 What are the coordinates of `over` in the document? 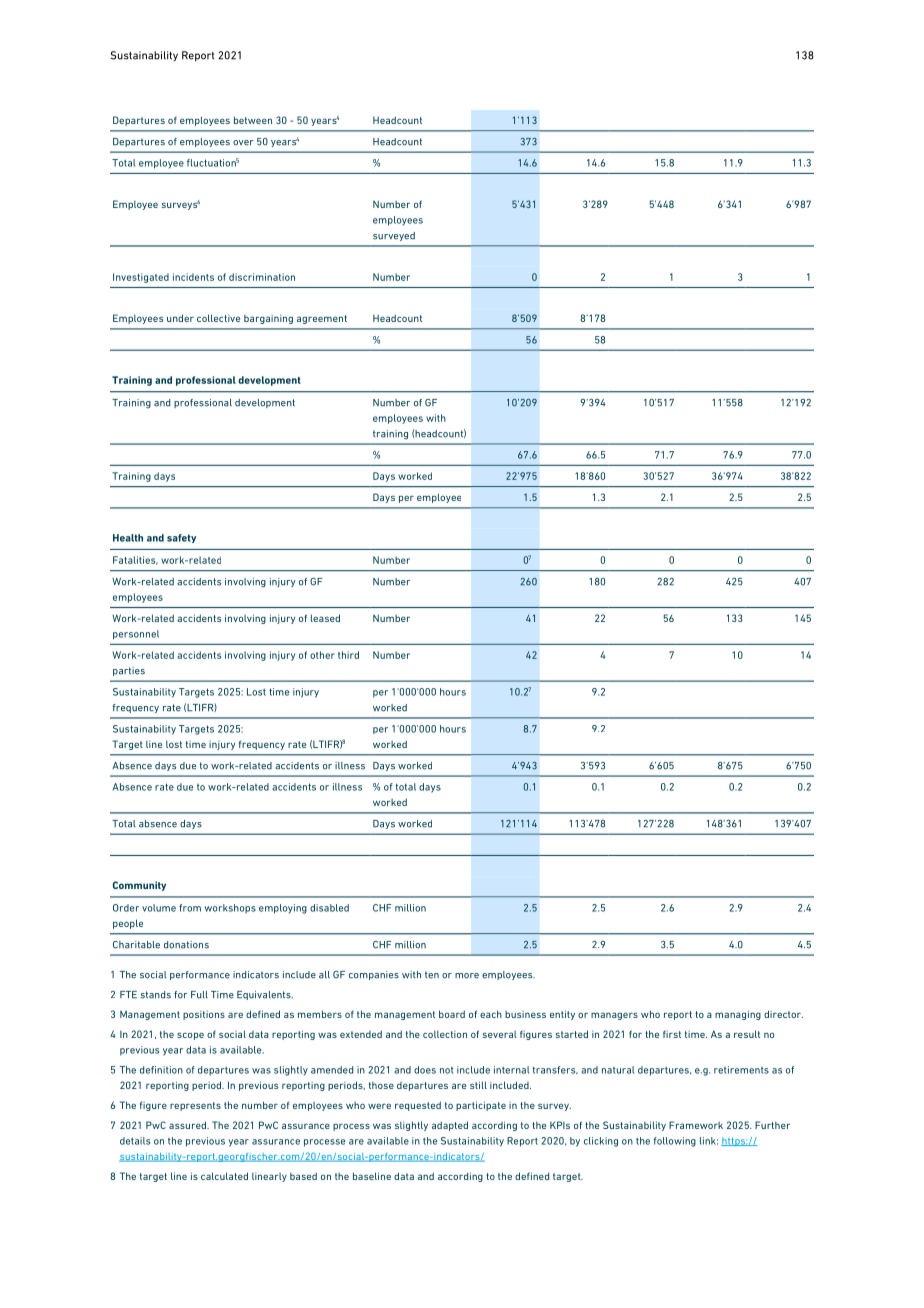 It's located at (243, 143).
